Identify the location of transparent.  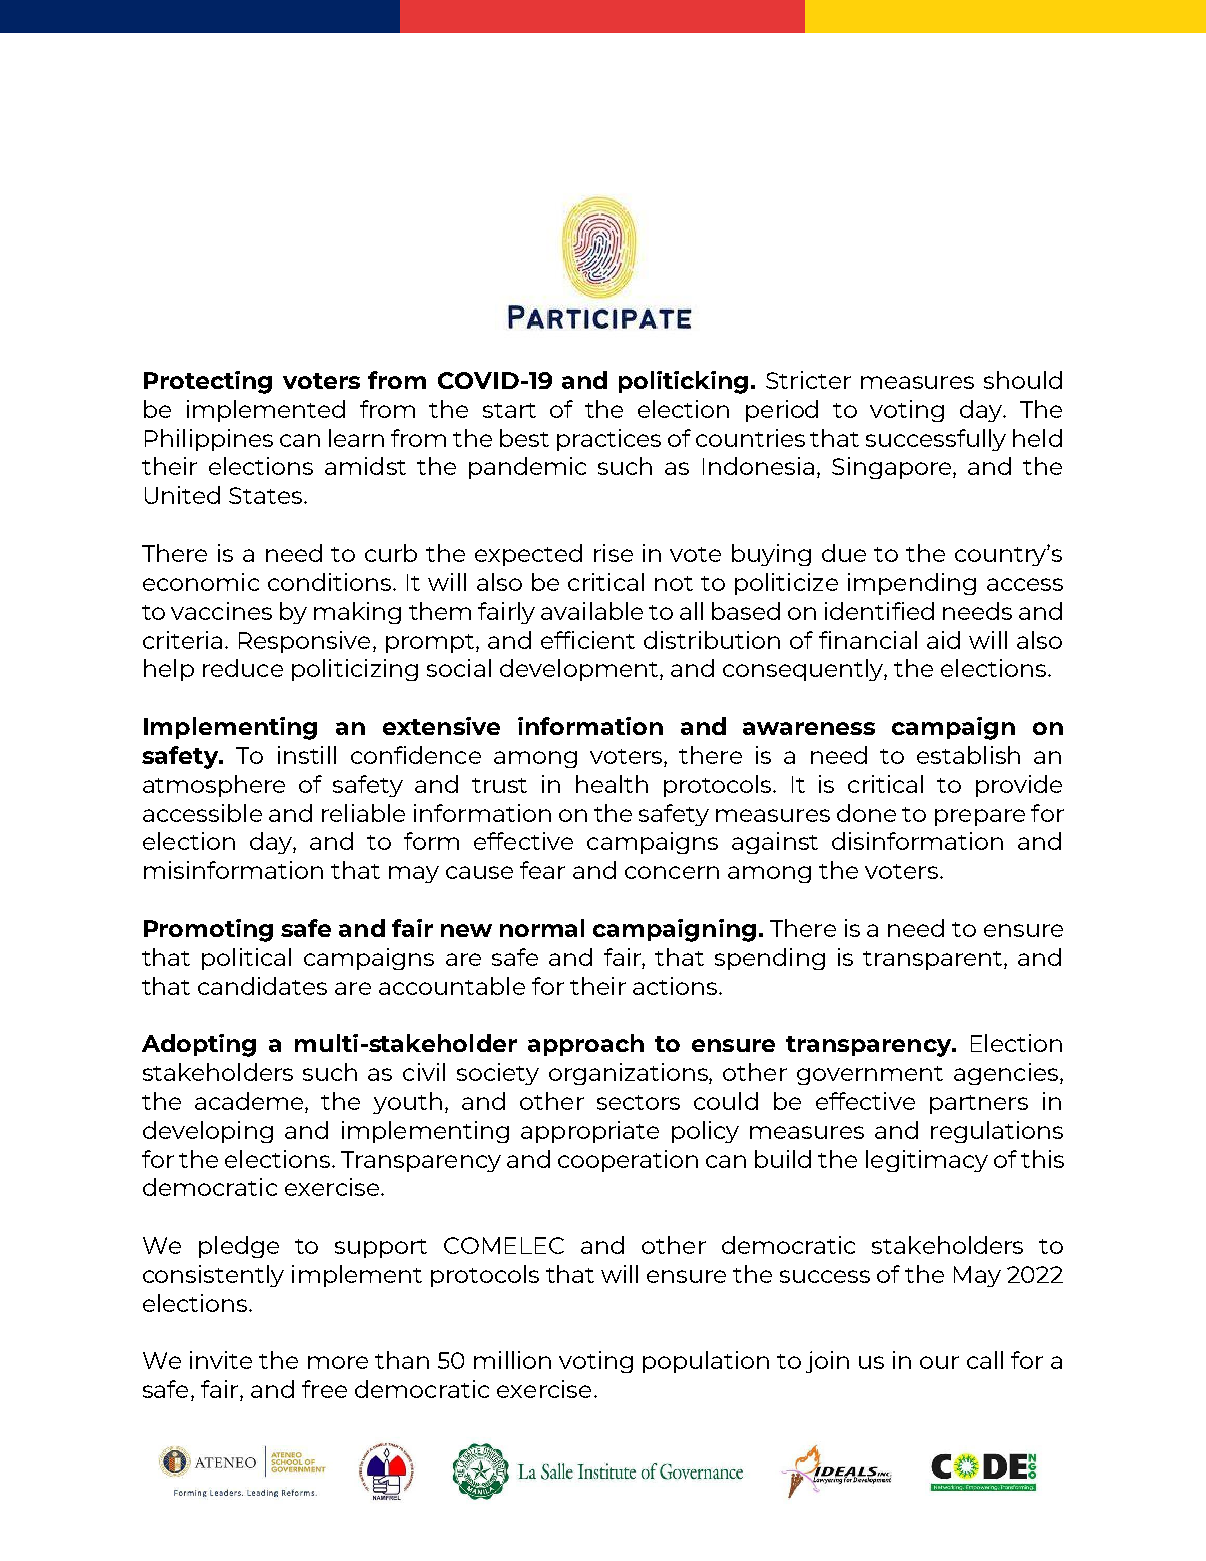
(934, 960).
